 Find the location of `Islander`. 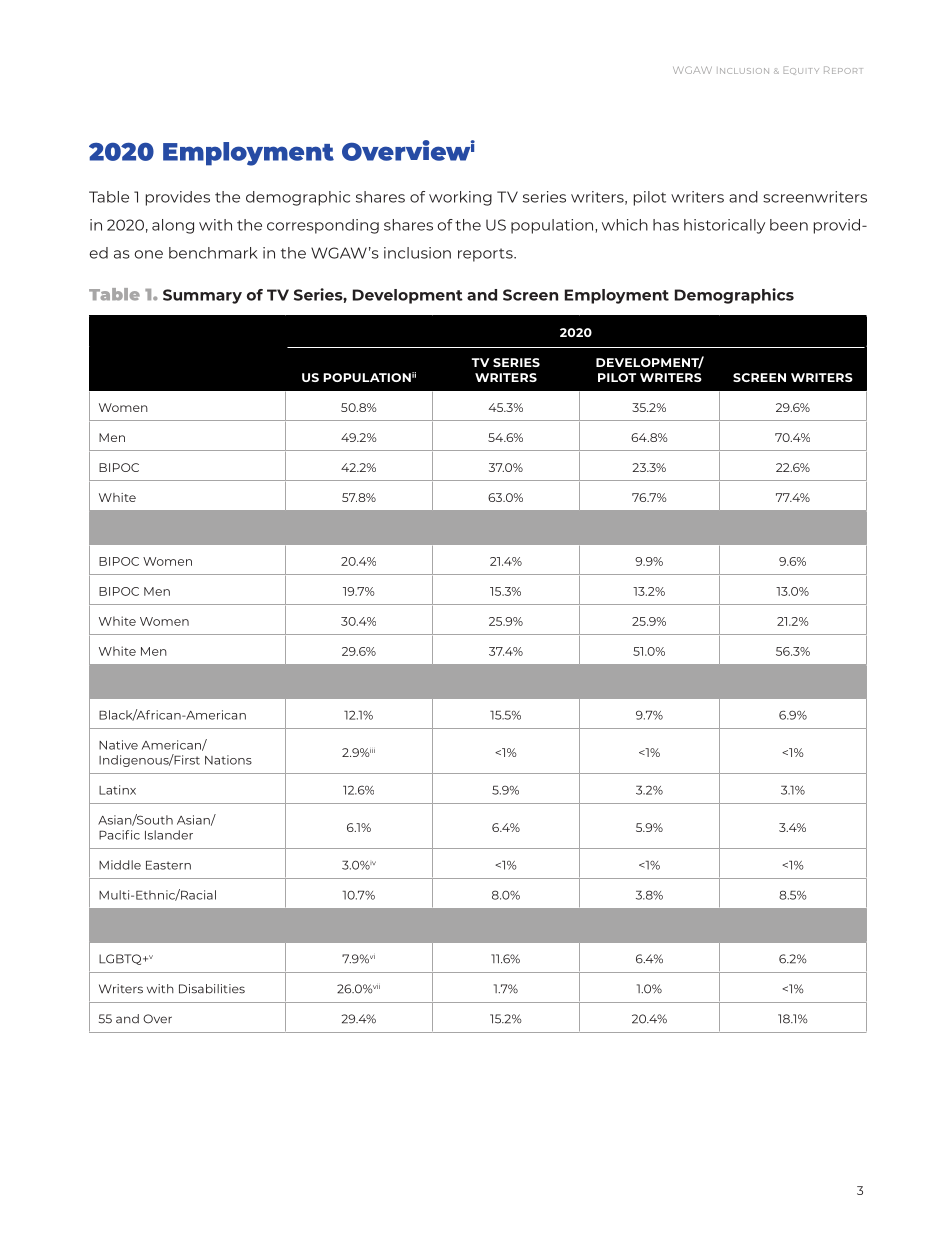

Islander is located at coordinates (169, 835).
